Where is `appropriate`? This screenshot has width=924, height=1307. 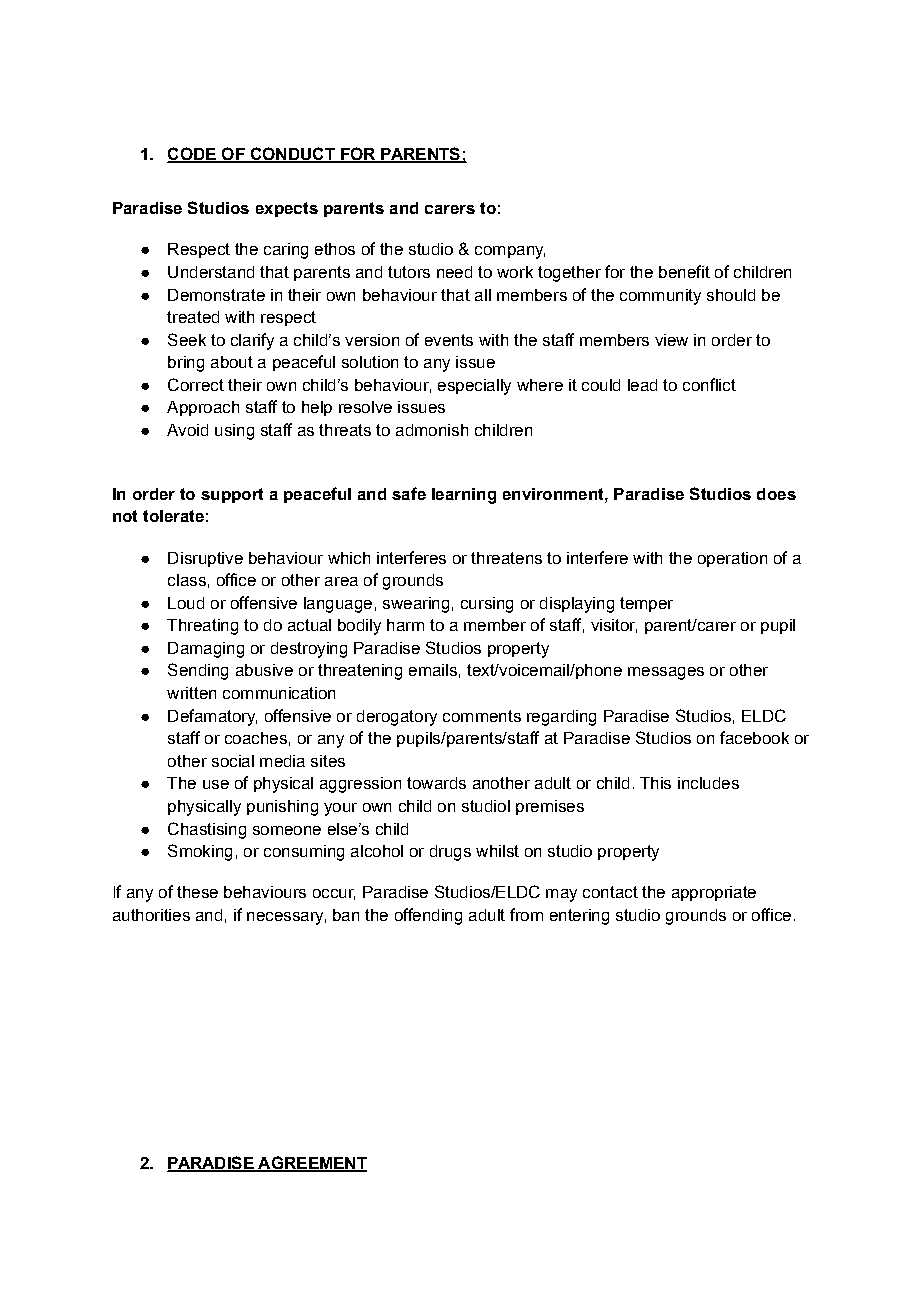 appropriate is located at coordinates (714, 893).
